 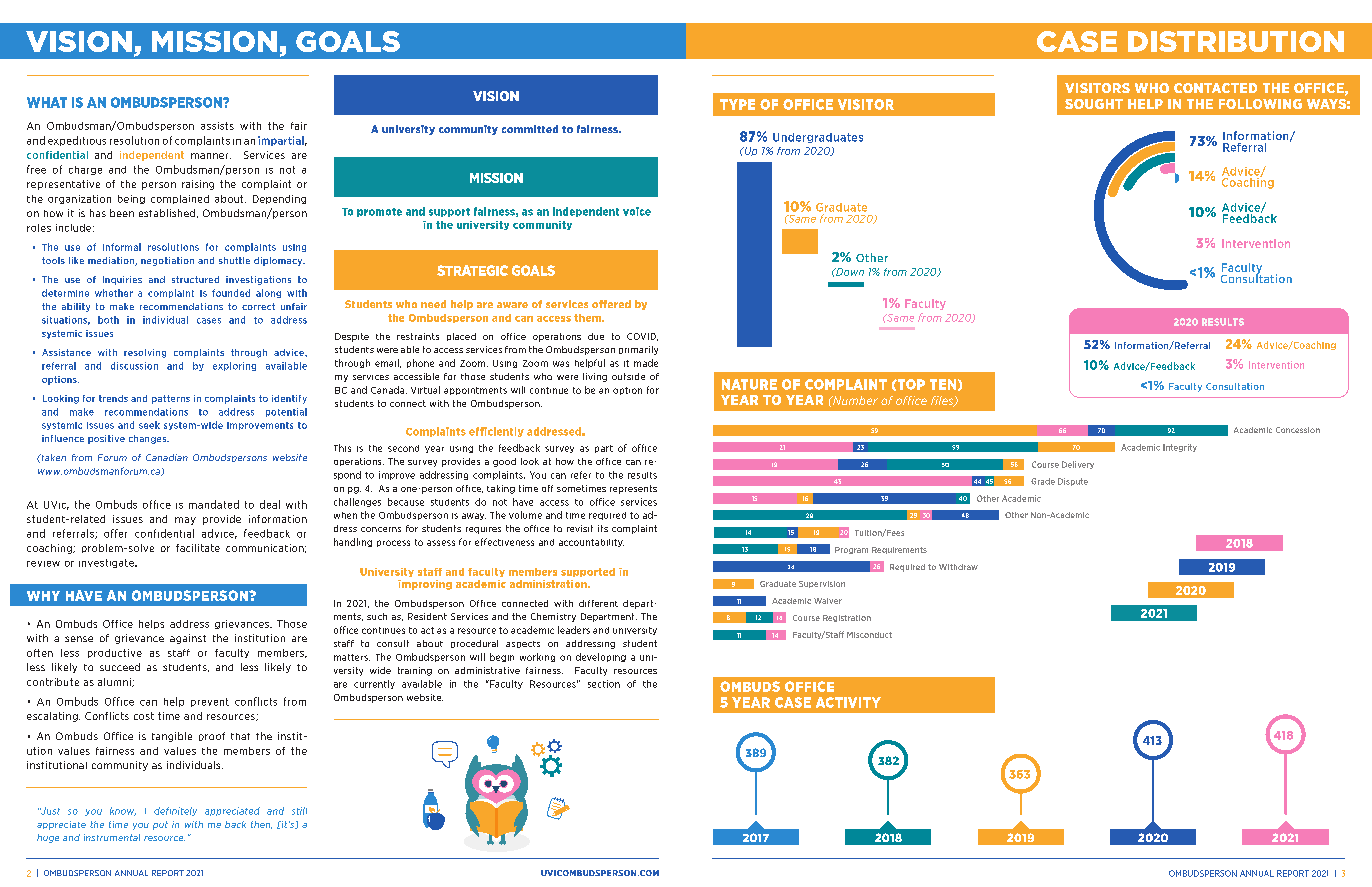 I want to click on assists, so click(x=217, y=126).
